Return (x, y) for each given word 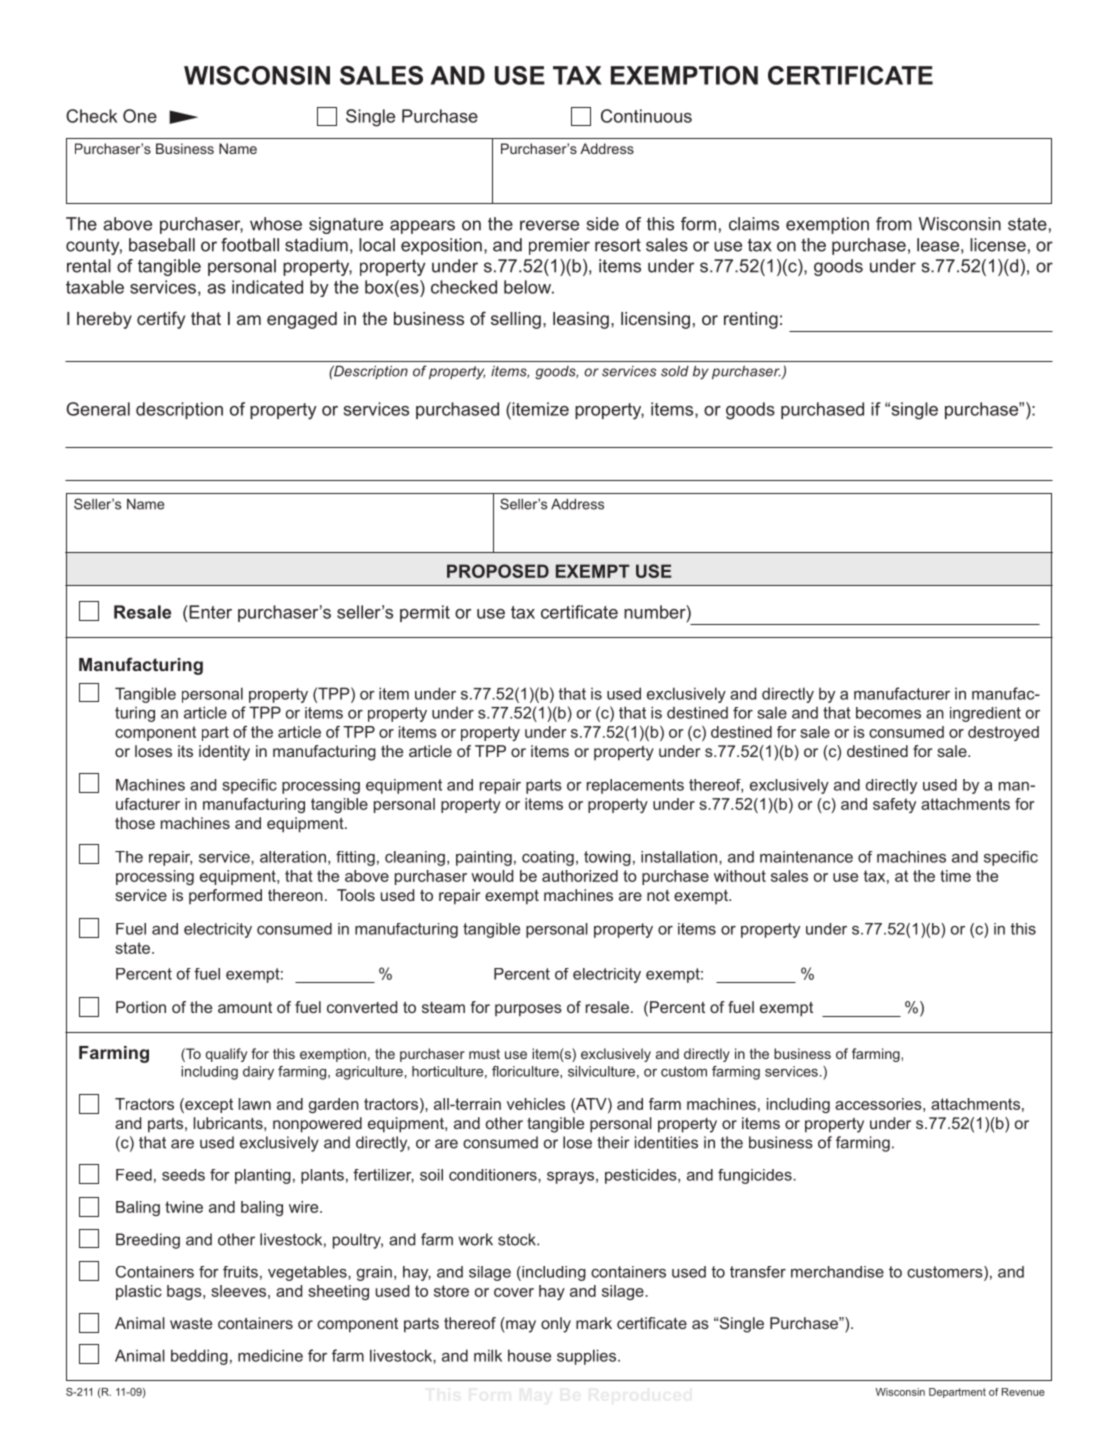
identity (224, 753)
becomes (888, 713)
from (894, 224)
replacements (635, 786)
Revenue (1023, 1392)
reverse (549, 225)
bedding (199, 1357)
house (529, 1355)
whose (276, 224)
